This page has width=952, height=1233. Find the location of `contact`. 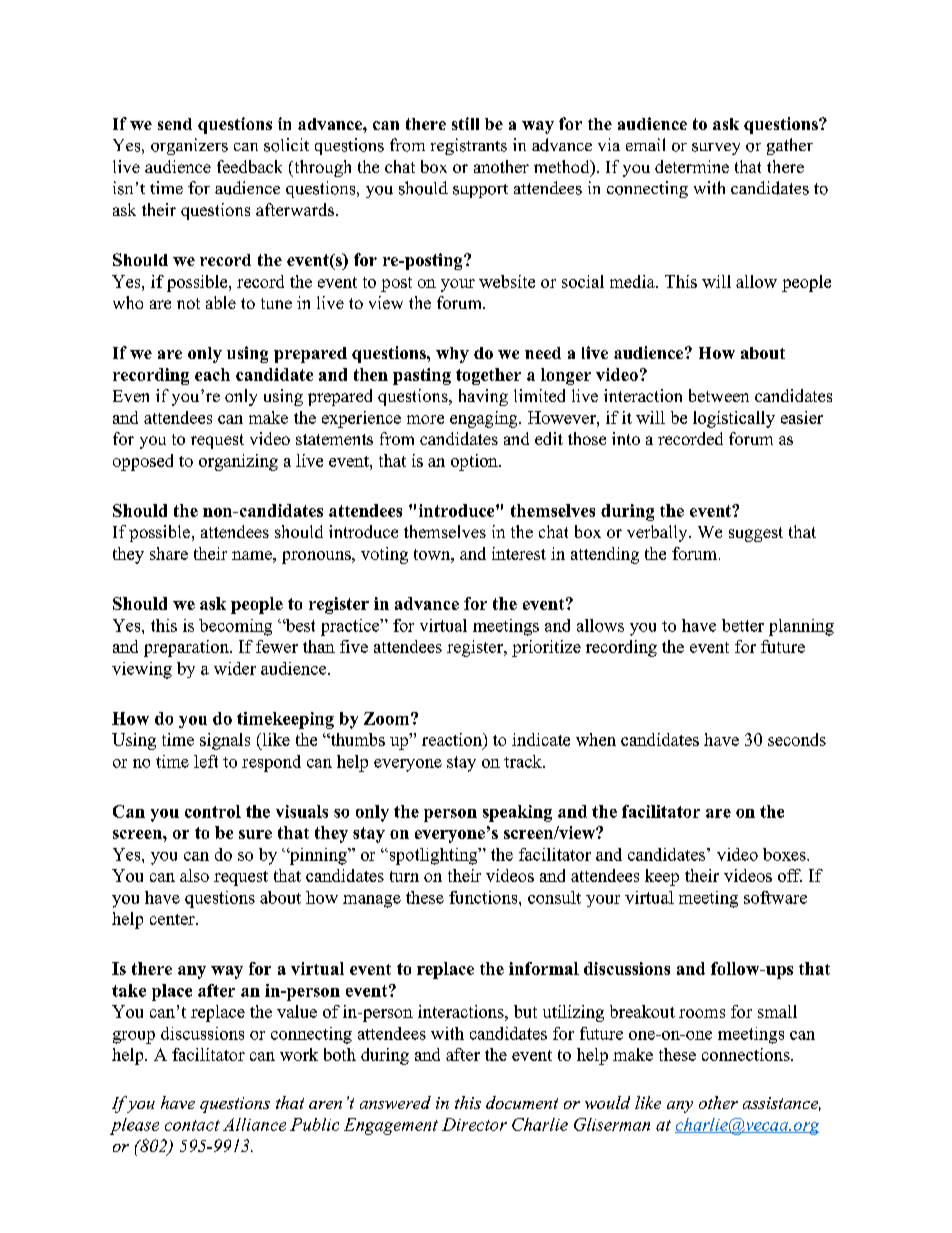

contact is located at coordinates (192, 1125).
